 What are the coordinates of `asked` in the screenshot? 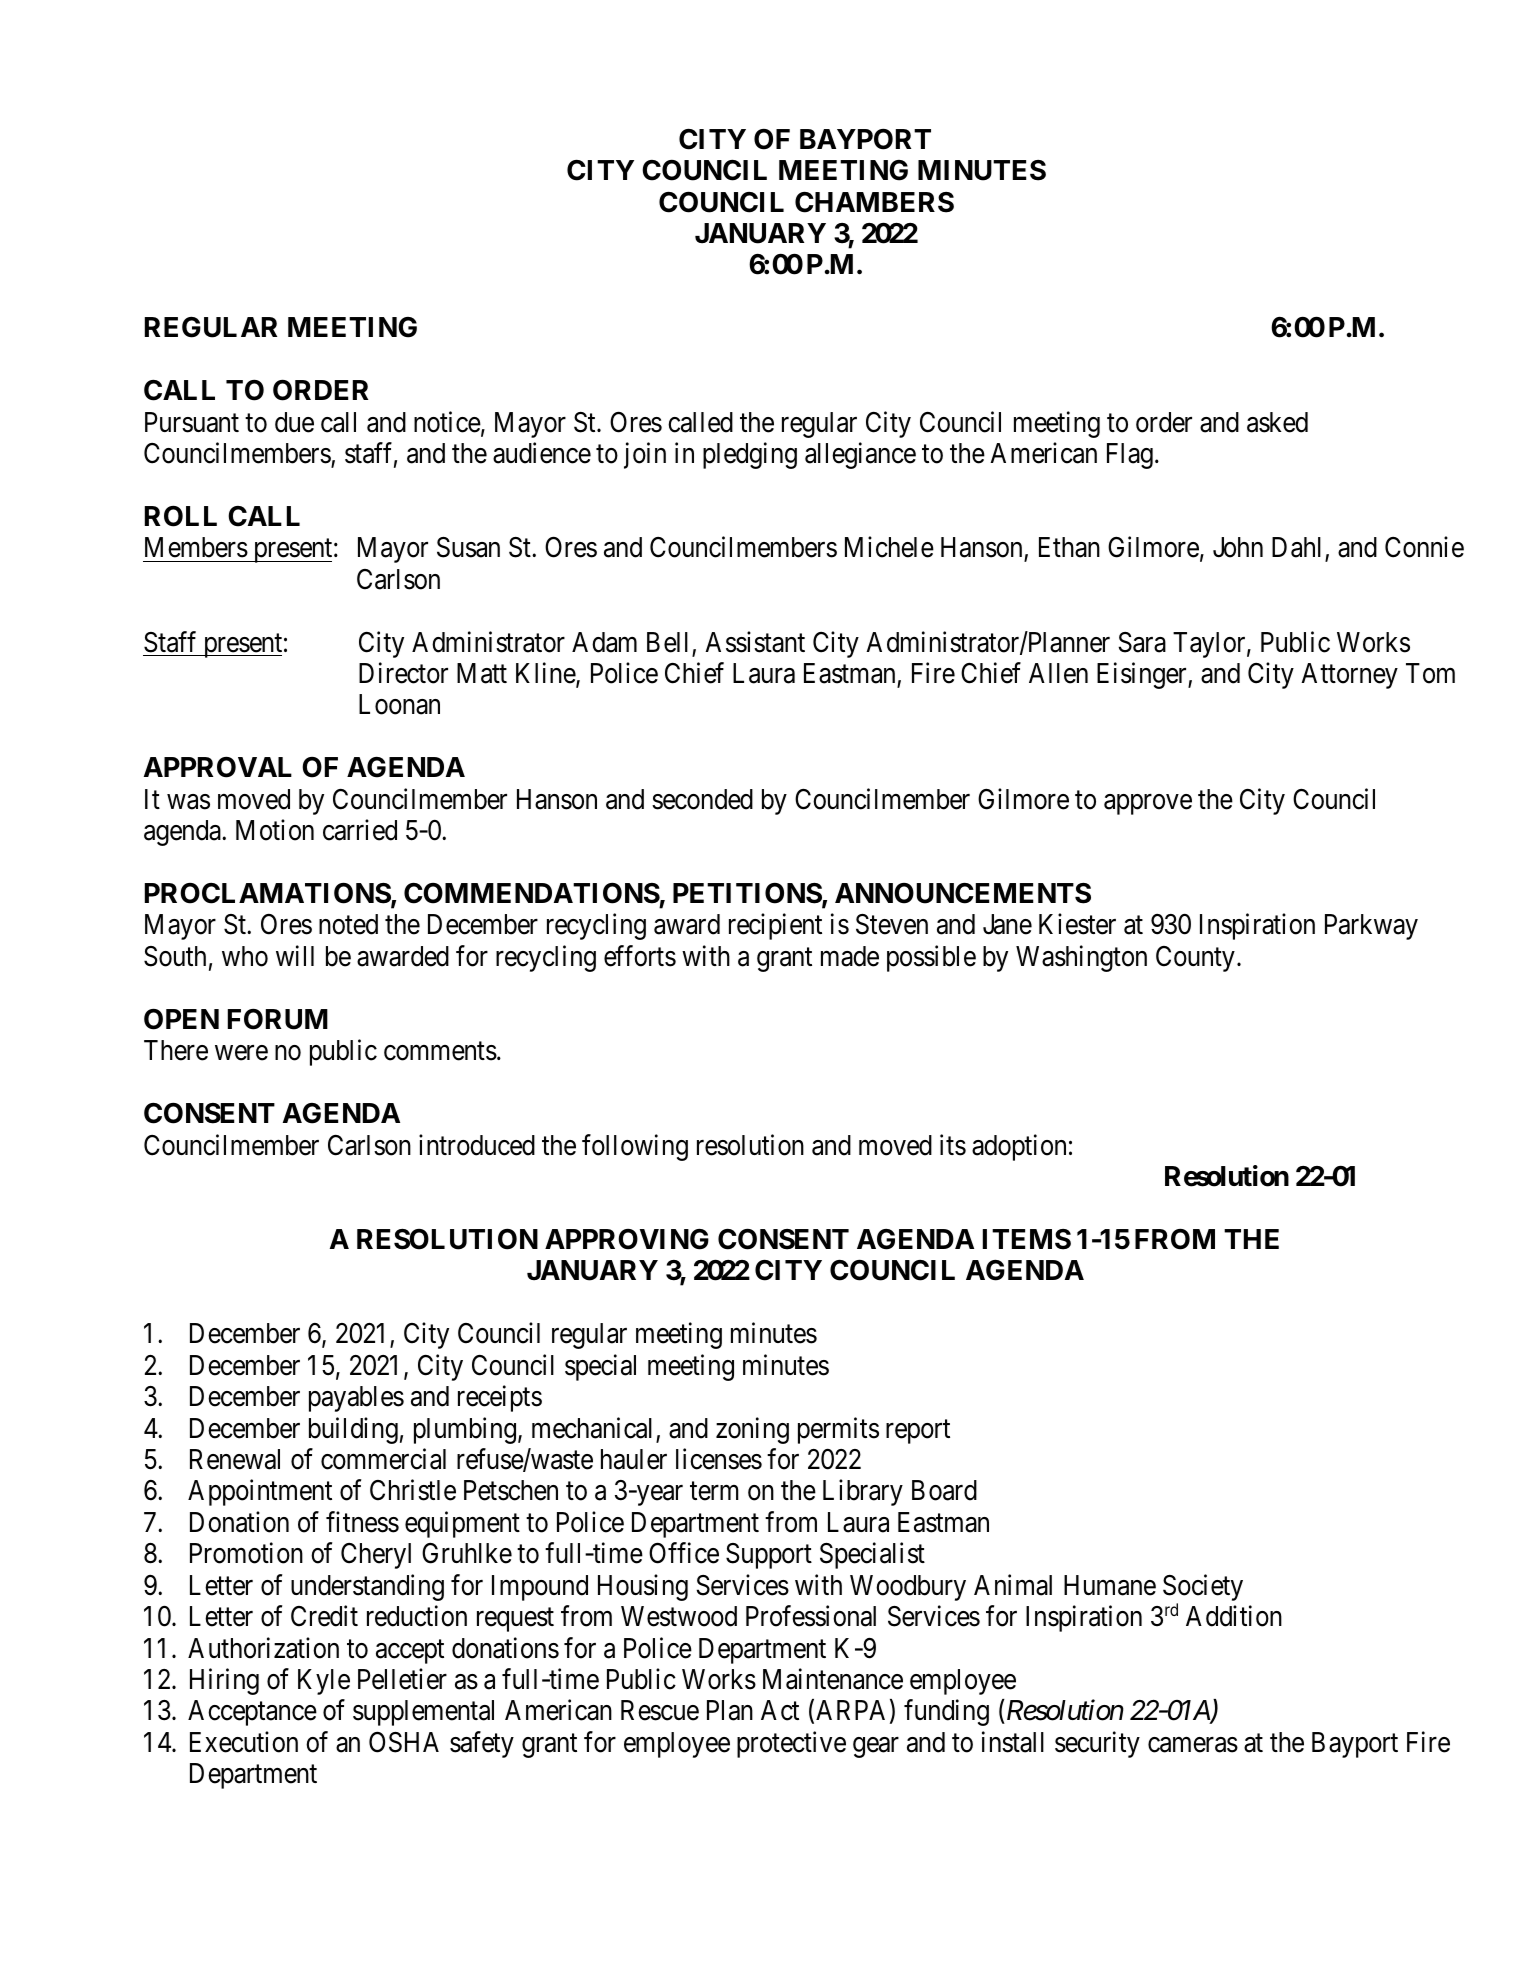 It's located at (1277, 422).
